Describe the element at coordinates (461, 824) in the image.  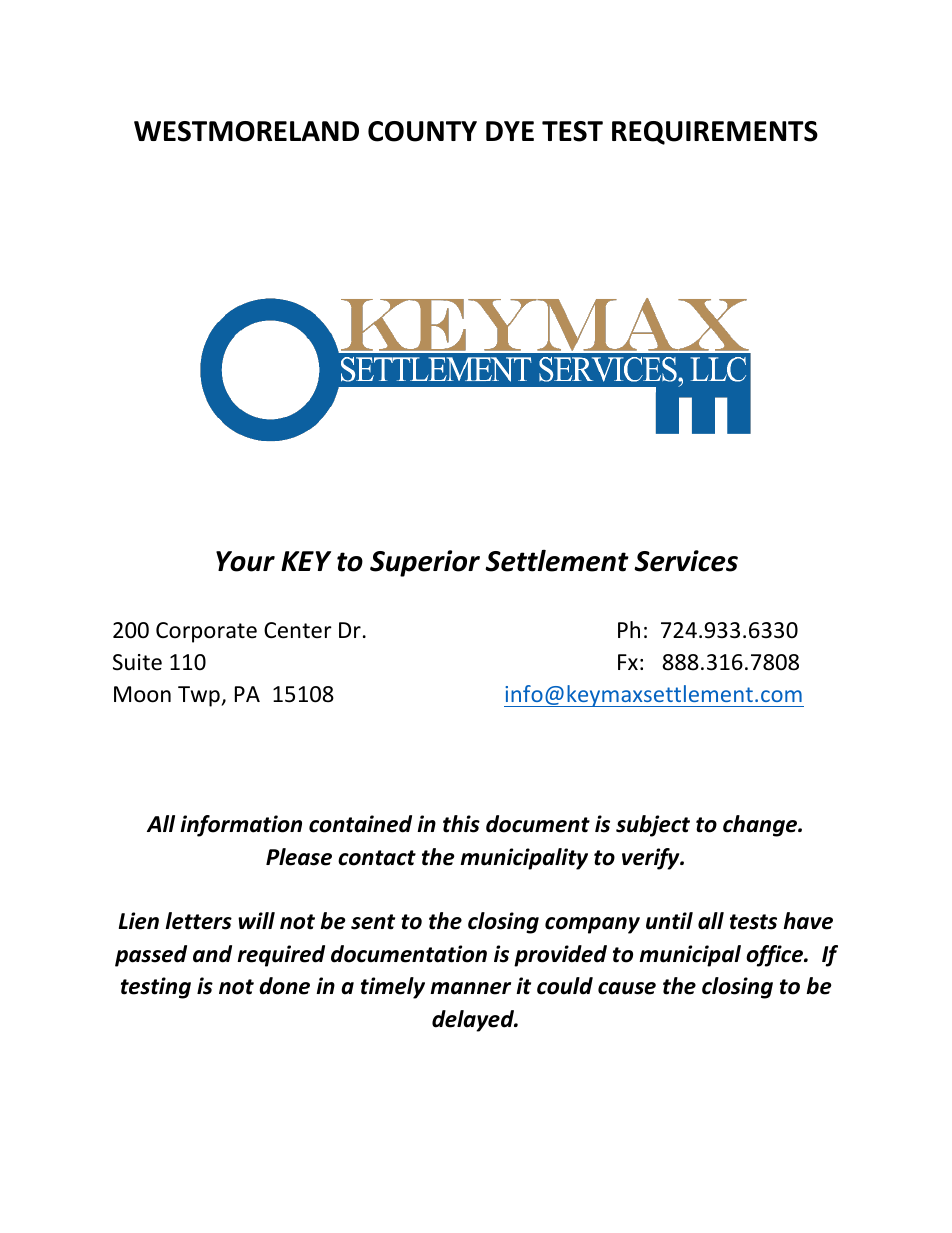
I see `this` at that location.
